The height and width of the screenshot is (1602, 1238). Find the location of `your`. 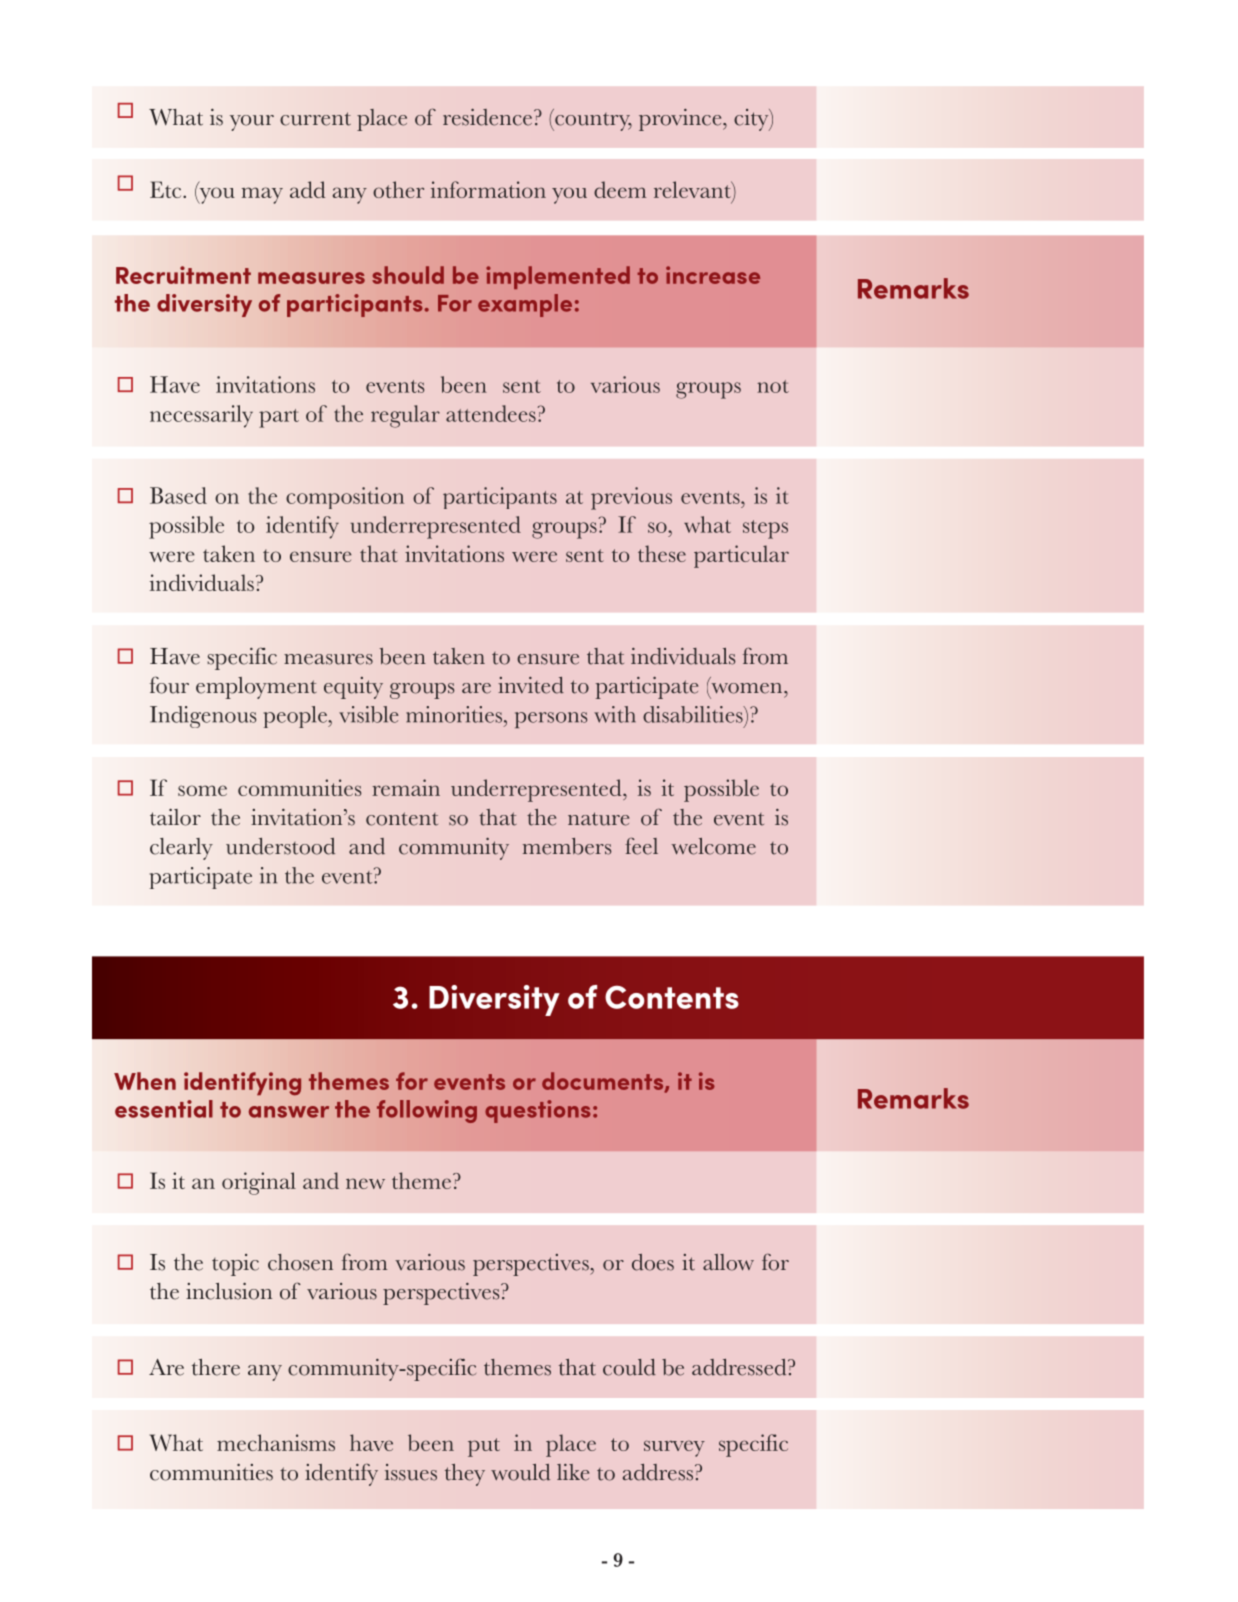

your is located at coordinates (252, 123).
